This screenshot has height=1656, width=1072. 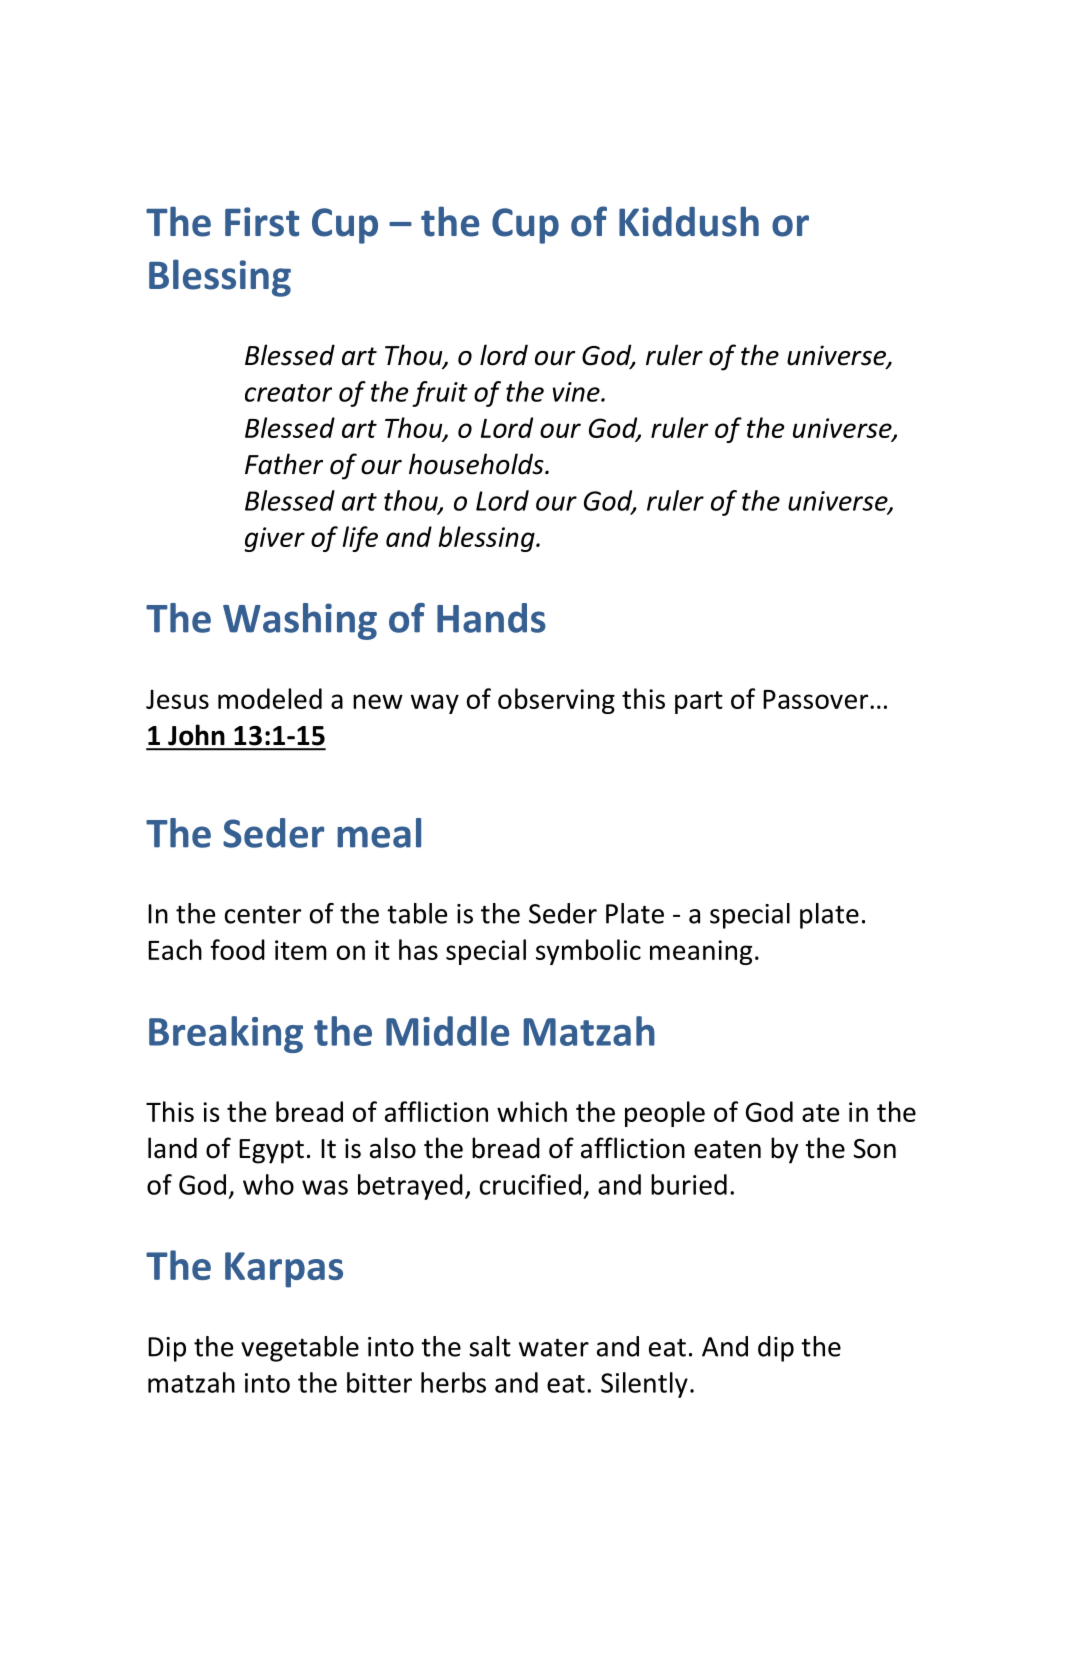 I want to click on vine, so click(x=577, y=392).
